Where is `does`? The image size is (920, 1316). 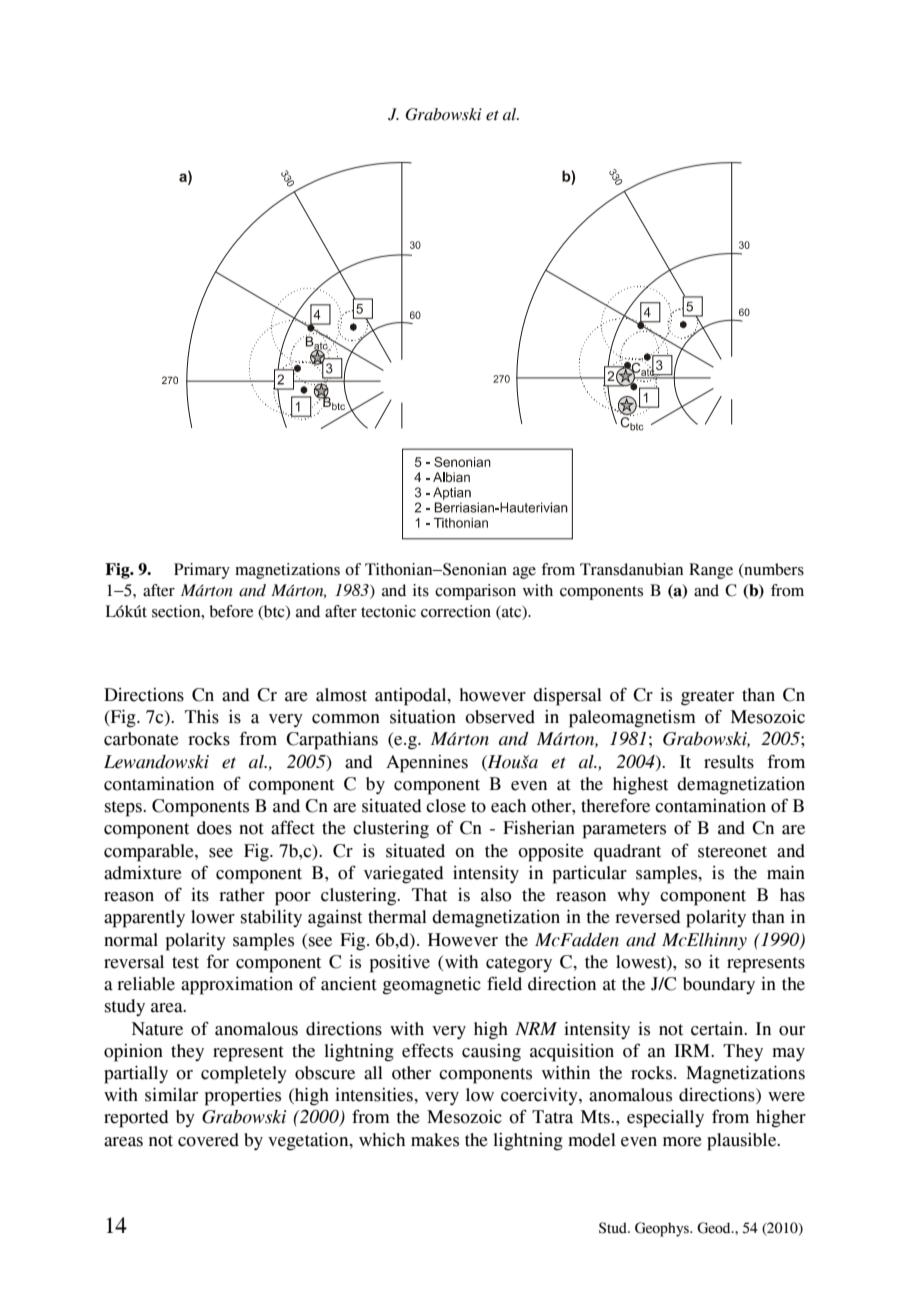
does is located at coordinates (214, 828).
